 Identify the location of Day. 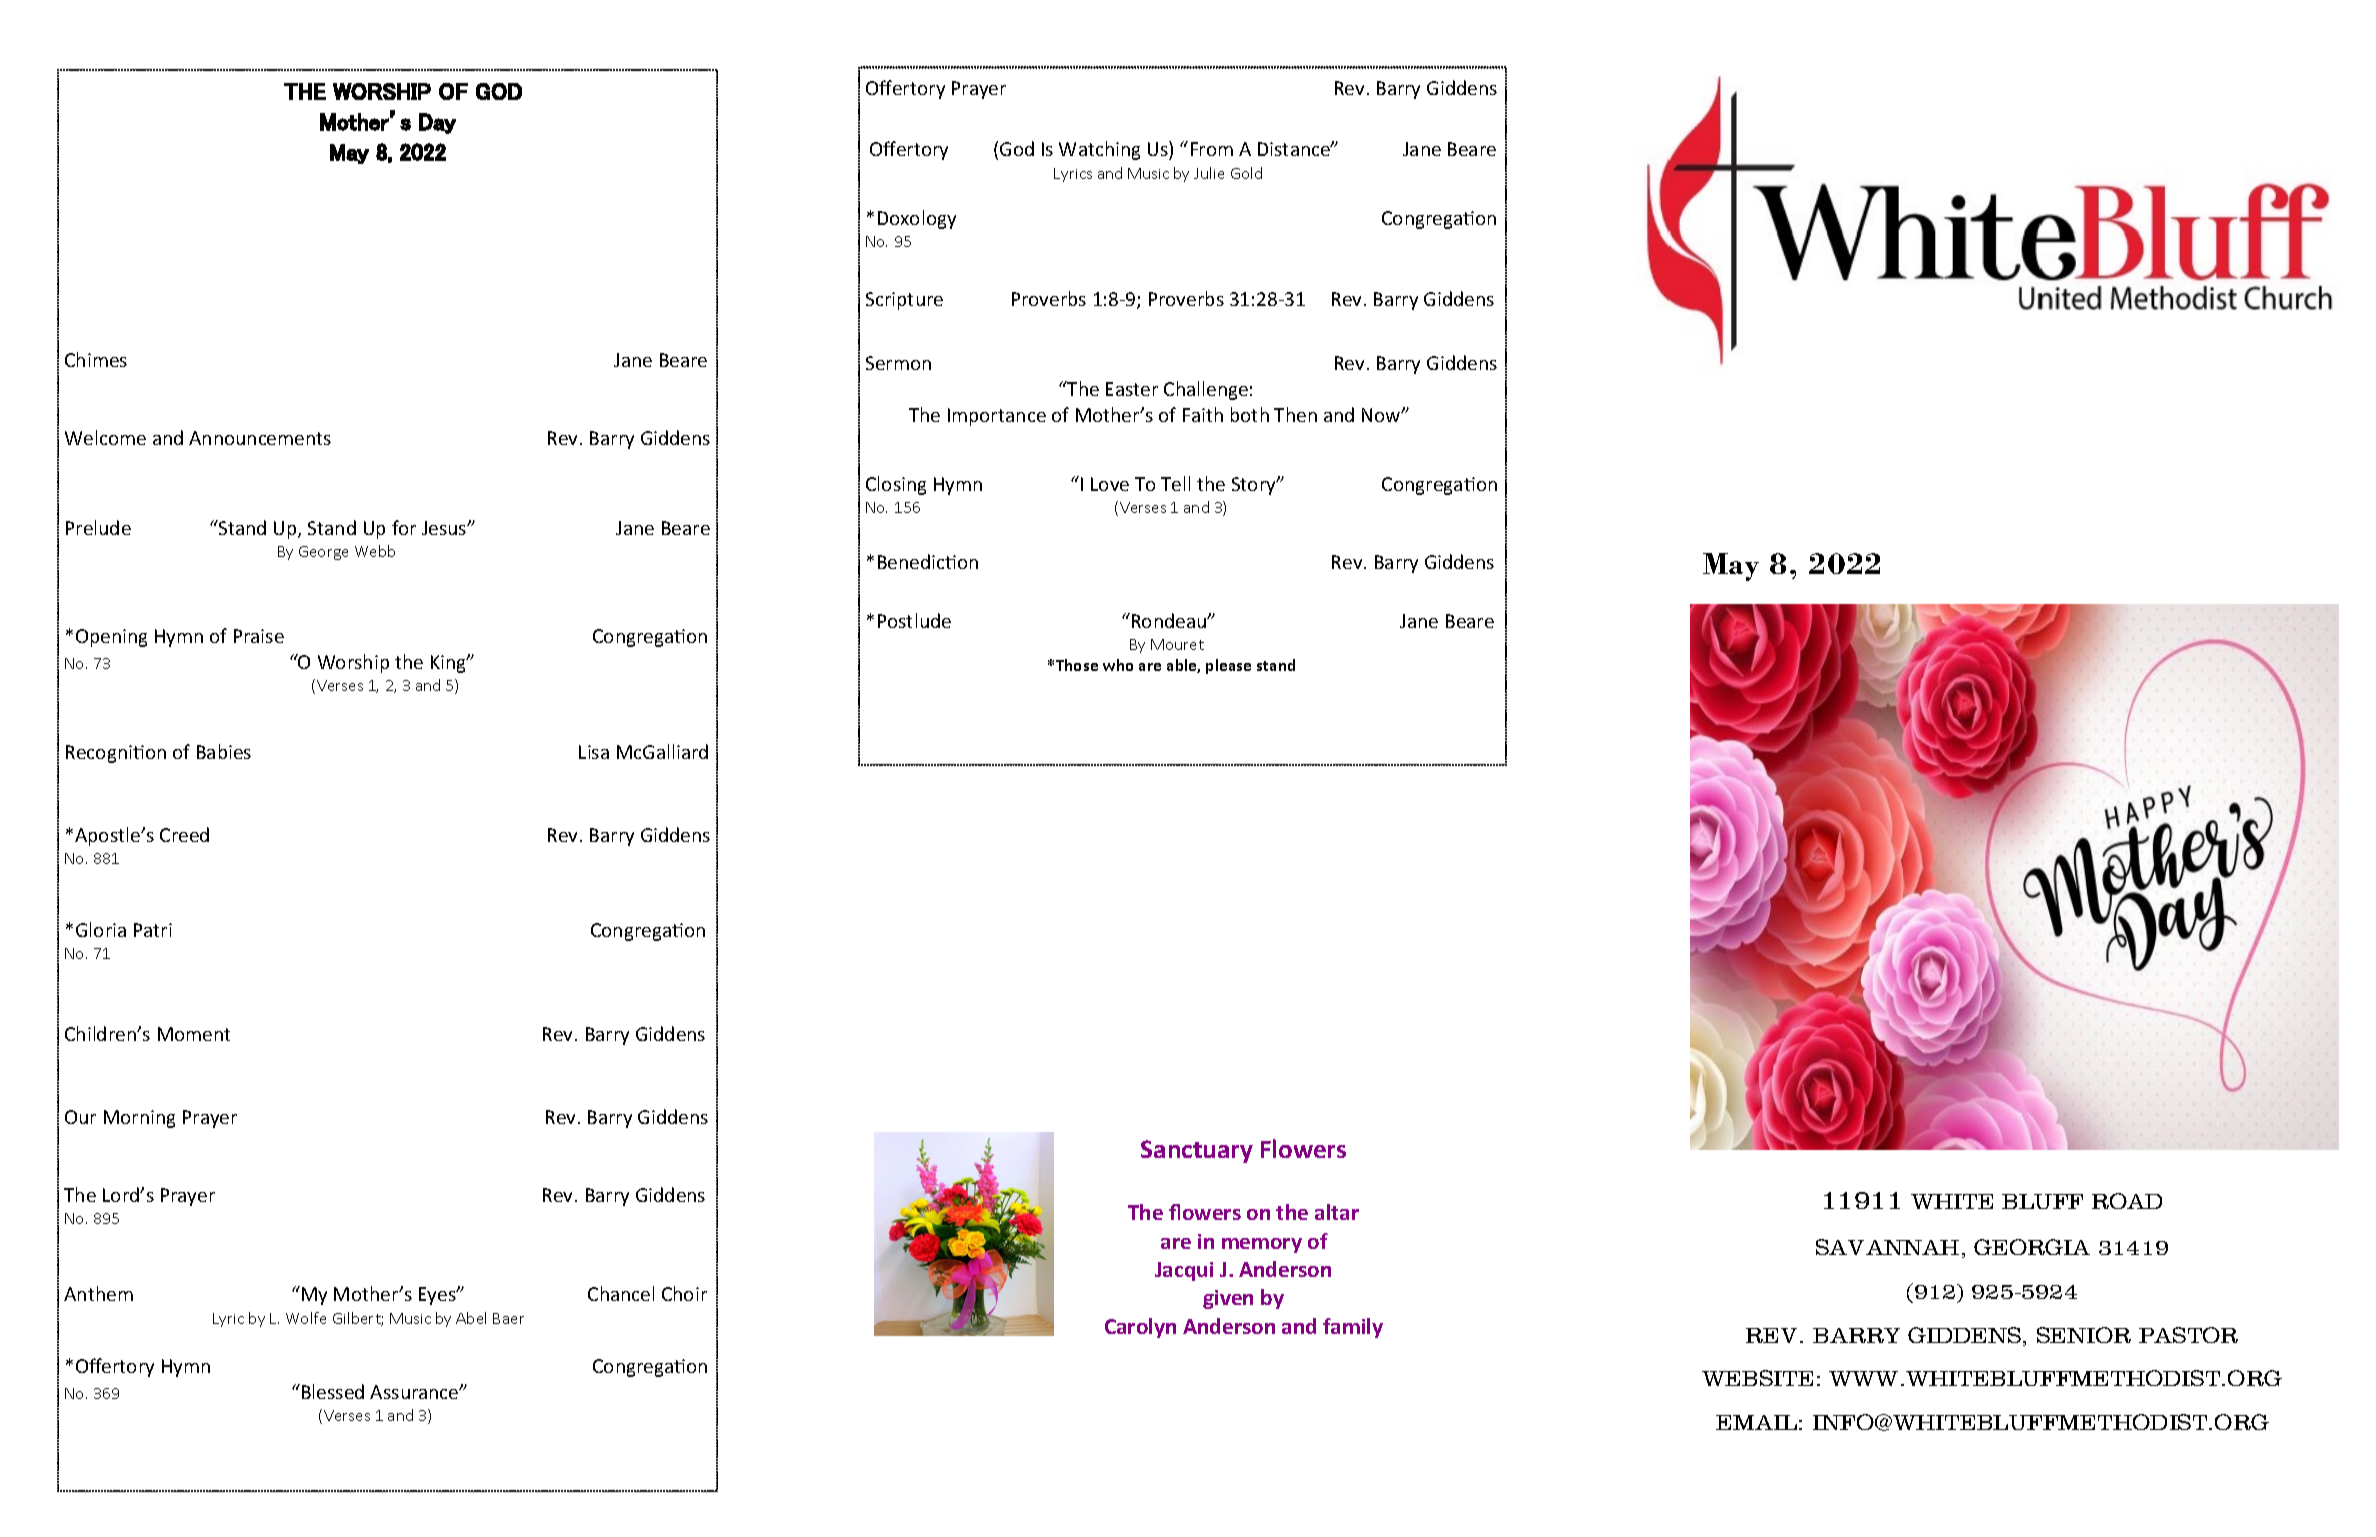
(437, 123).
